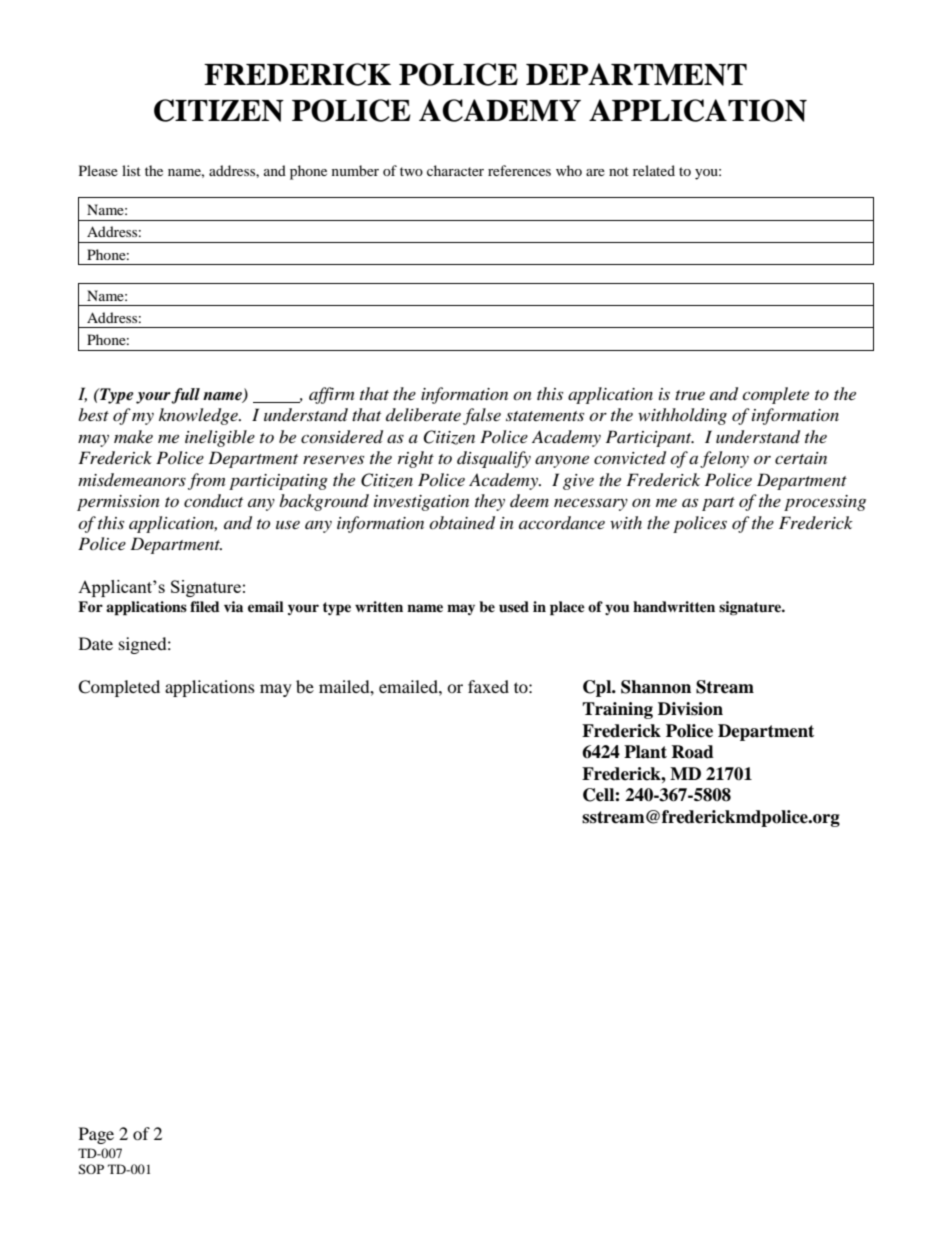 This document has height=1233, width=952. Describe the element at coordinates (645, 752) in the document. I see `Plant` at that location.
